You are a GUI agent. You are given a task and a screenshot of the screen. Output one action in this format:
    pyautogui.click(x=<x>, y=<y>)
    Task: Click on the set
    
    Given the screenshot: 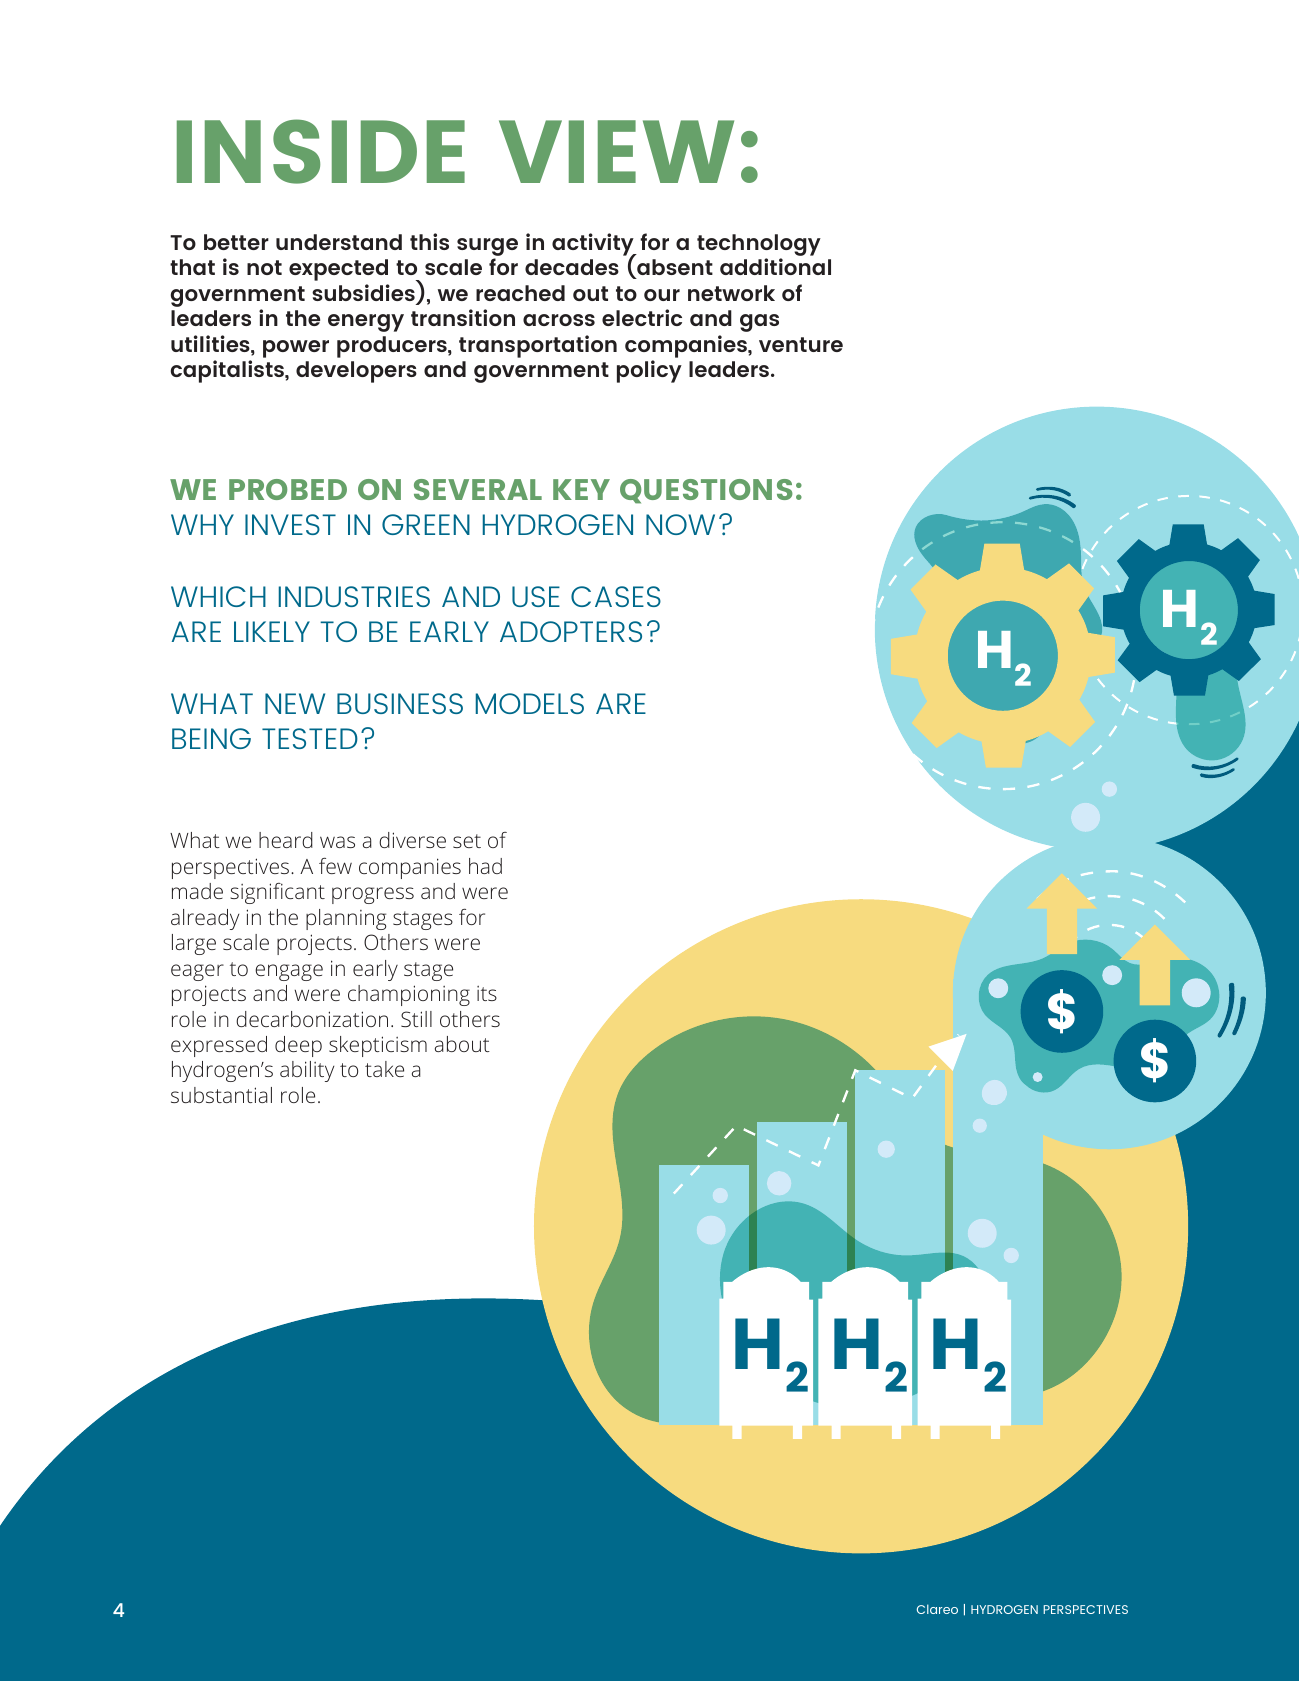 What is the action you would take?
    pyautogui.click(x=467, y=841)
